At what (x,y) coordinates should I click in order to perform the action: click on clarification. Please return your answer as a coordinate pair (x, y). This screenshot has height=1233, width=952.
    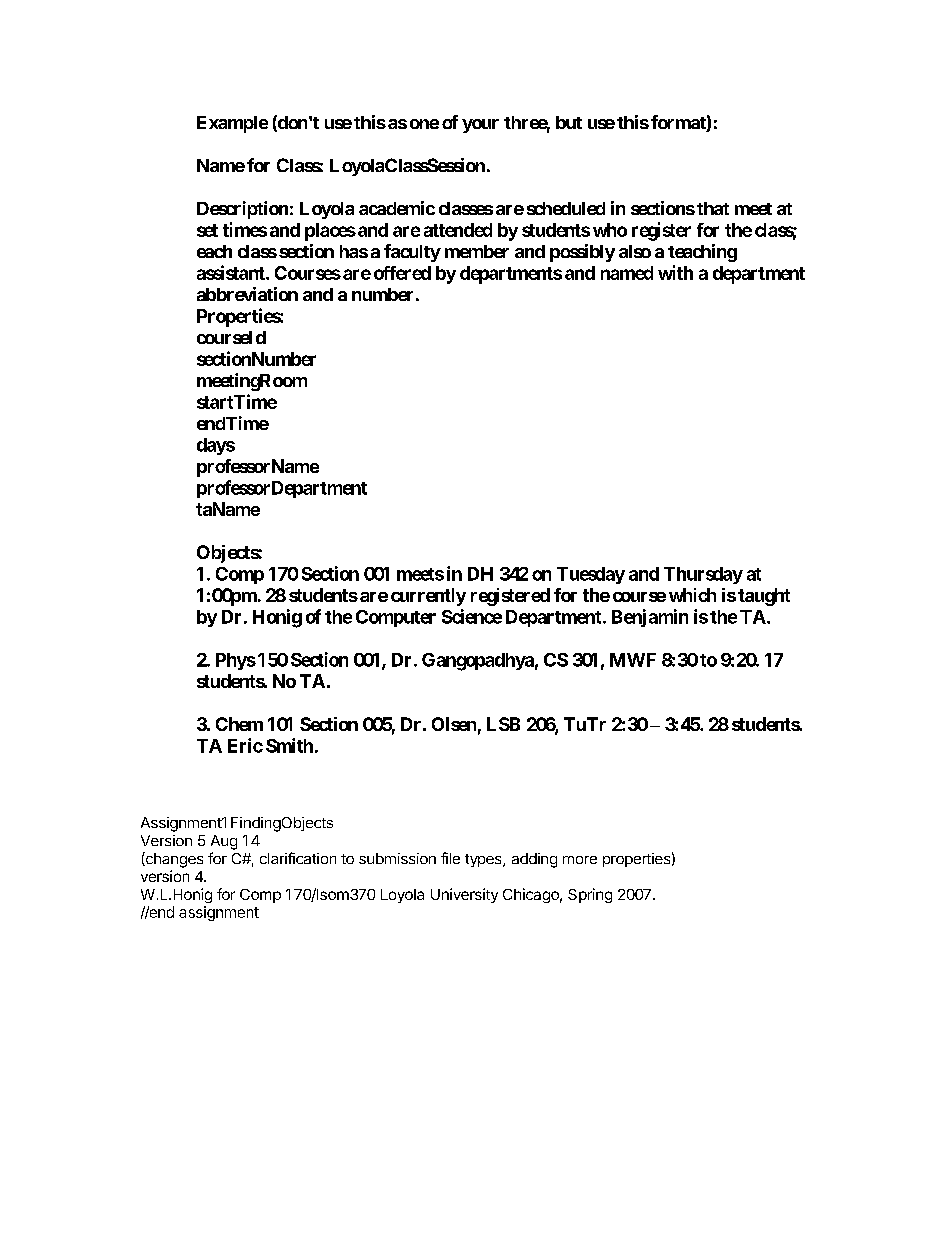
    Looking at the image, I should click on (298, 858).
